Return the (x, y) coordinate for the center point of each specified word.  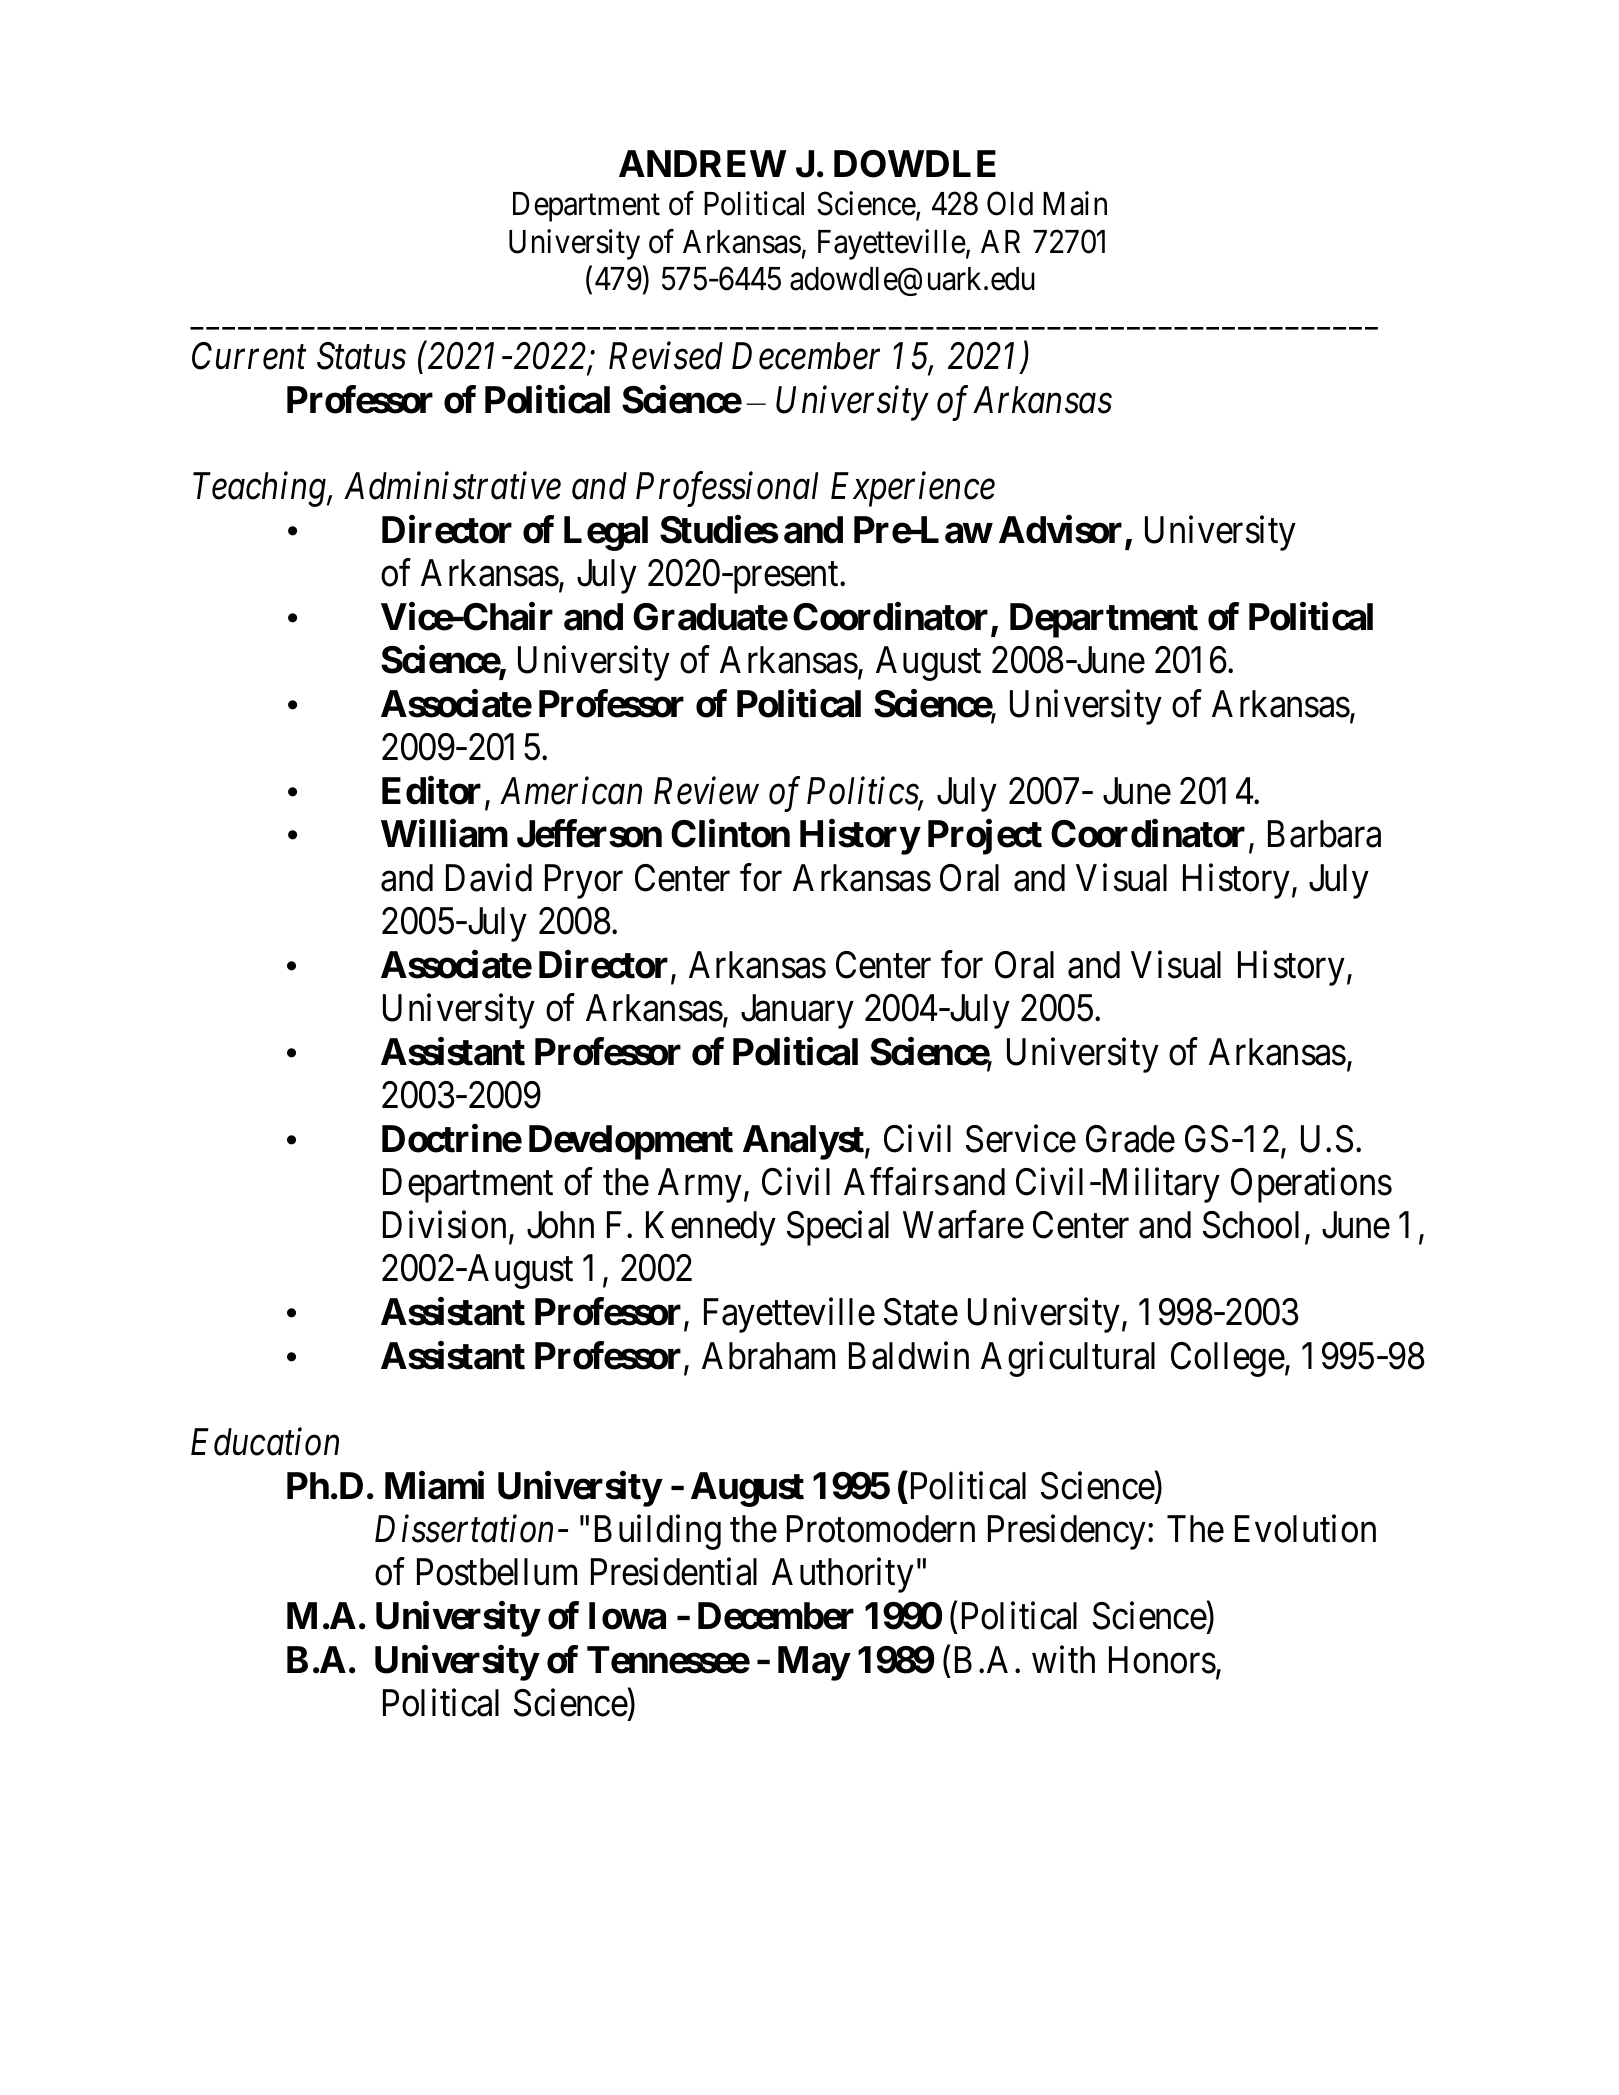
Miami (434, 1486)
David (489, 878)
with (1063, 1659)
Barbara (1324, 834)
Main (1075, 203)
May (814, 1663)
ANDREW (702, 163)
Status (361, 356)
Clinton (730, 834)
